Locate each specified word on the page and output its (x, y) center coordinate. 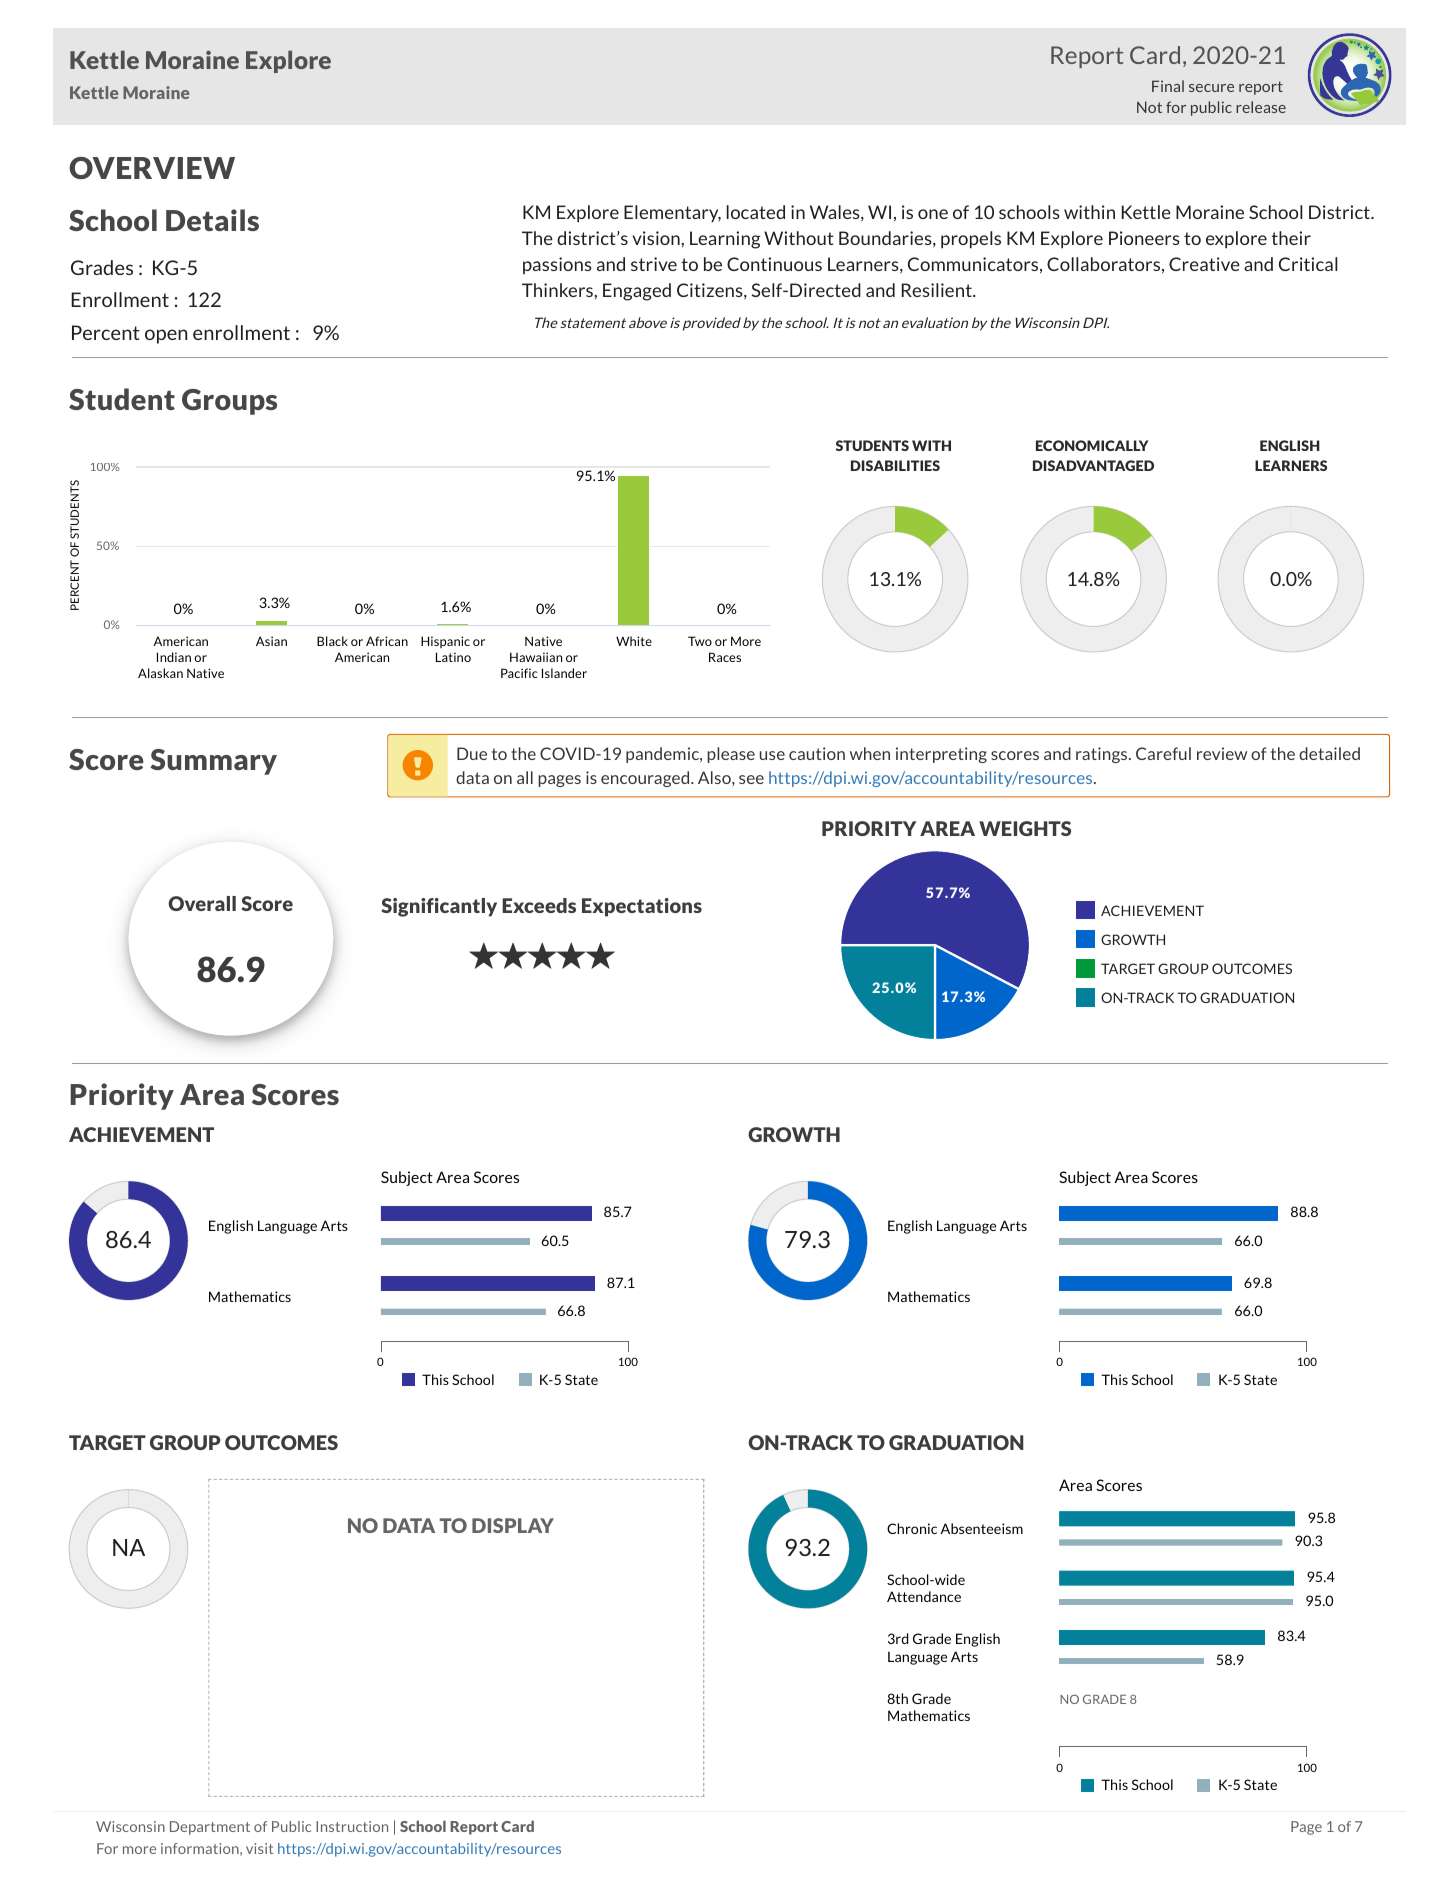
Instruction (352, 1826)
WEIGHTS (1025, 828)
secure (1211, 88)
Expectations (642, 907)
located (756, 212)
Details (212, 220)
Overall (202, 903)
